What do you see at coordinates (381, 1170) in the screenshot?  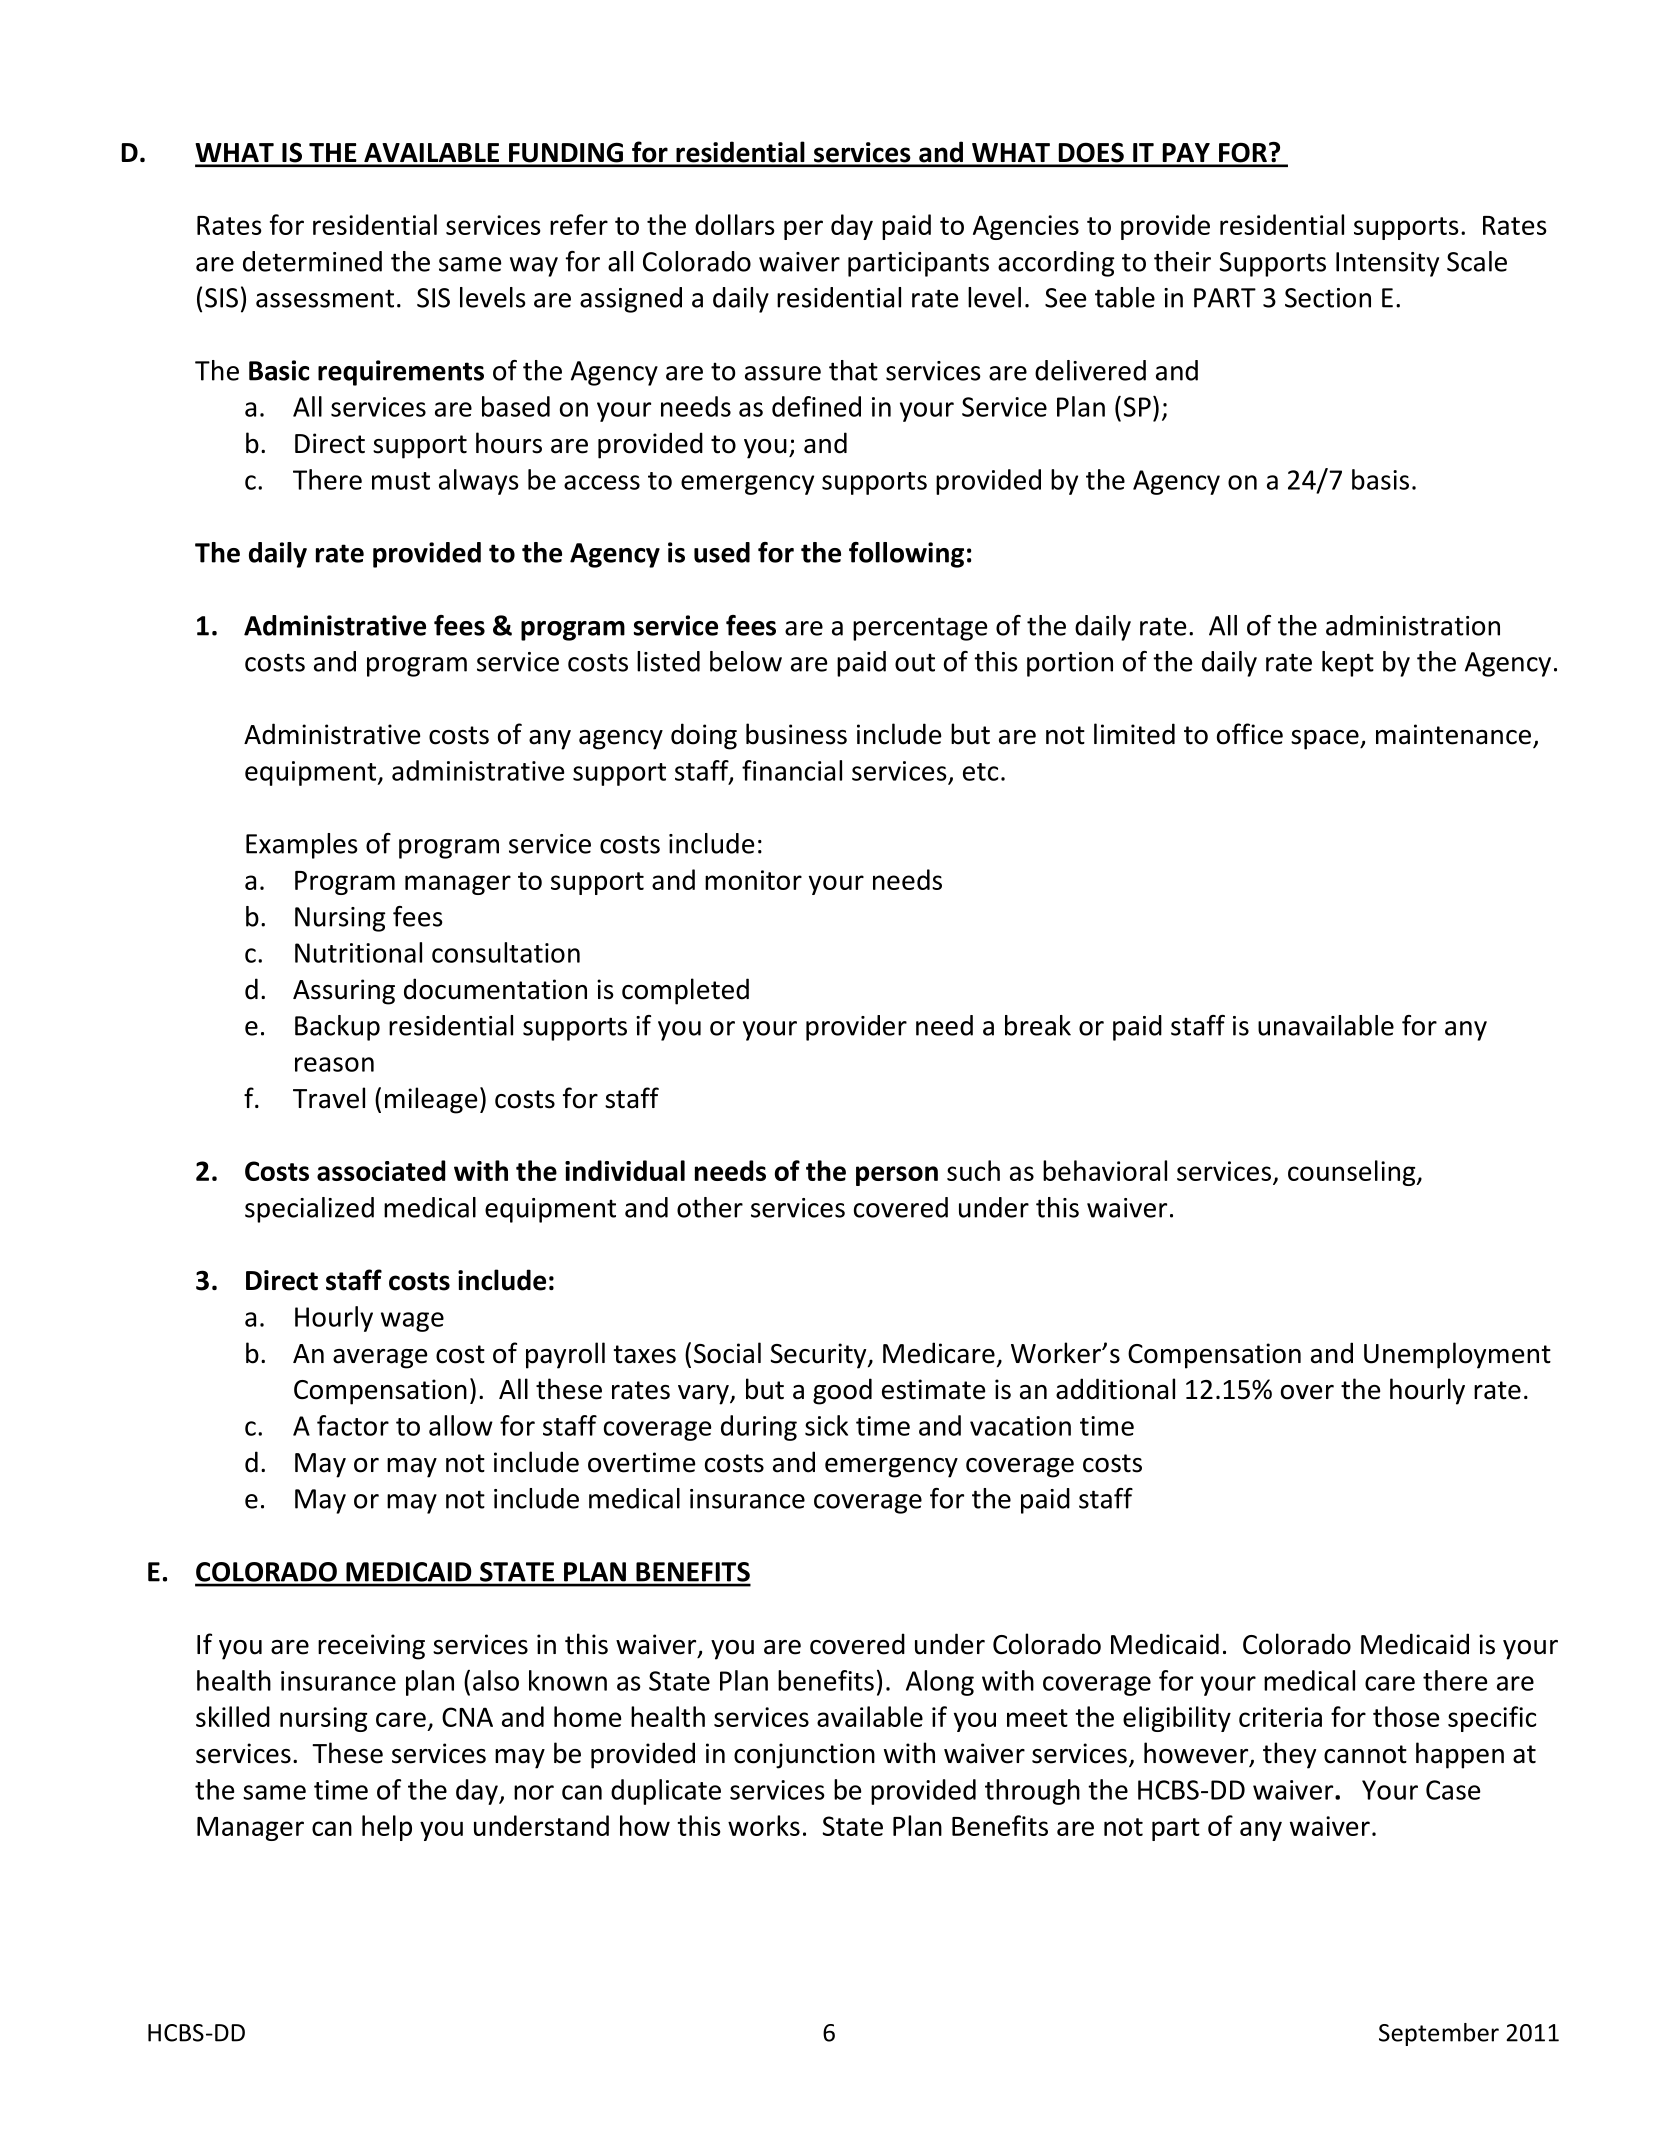 I see `associated` at bounding box center [381, 1170].
